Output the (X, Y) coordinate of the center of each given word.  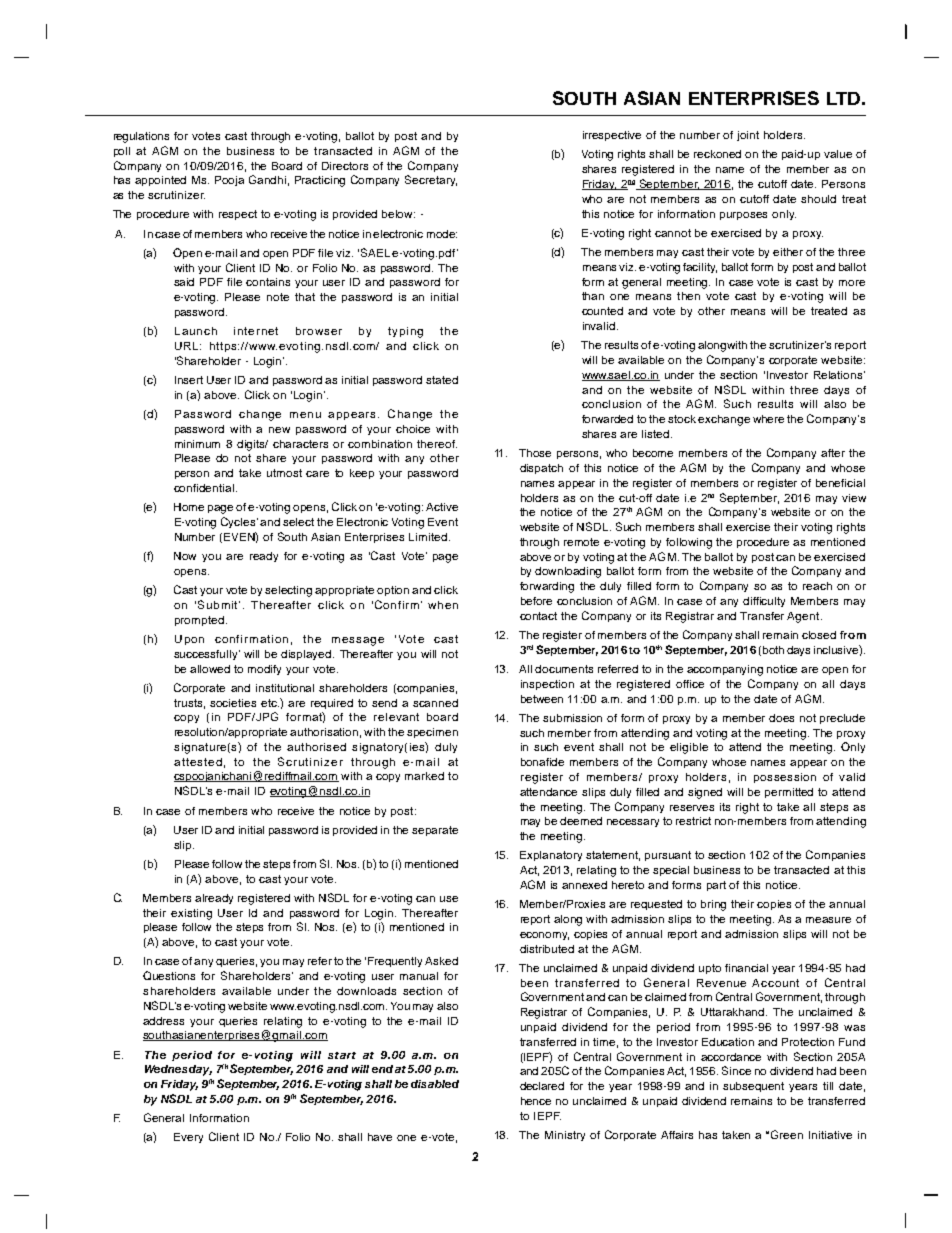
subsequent (753, 1087)
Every (188, 1138)
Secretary (431, 180)
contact (538, 616)
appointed (160, 181)
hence (536, 1101)
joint (748, 136)
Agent (804, 617)
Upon (189, 640)
